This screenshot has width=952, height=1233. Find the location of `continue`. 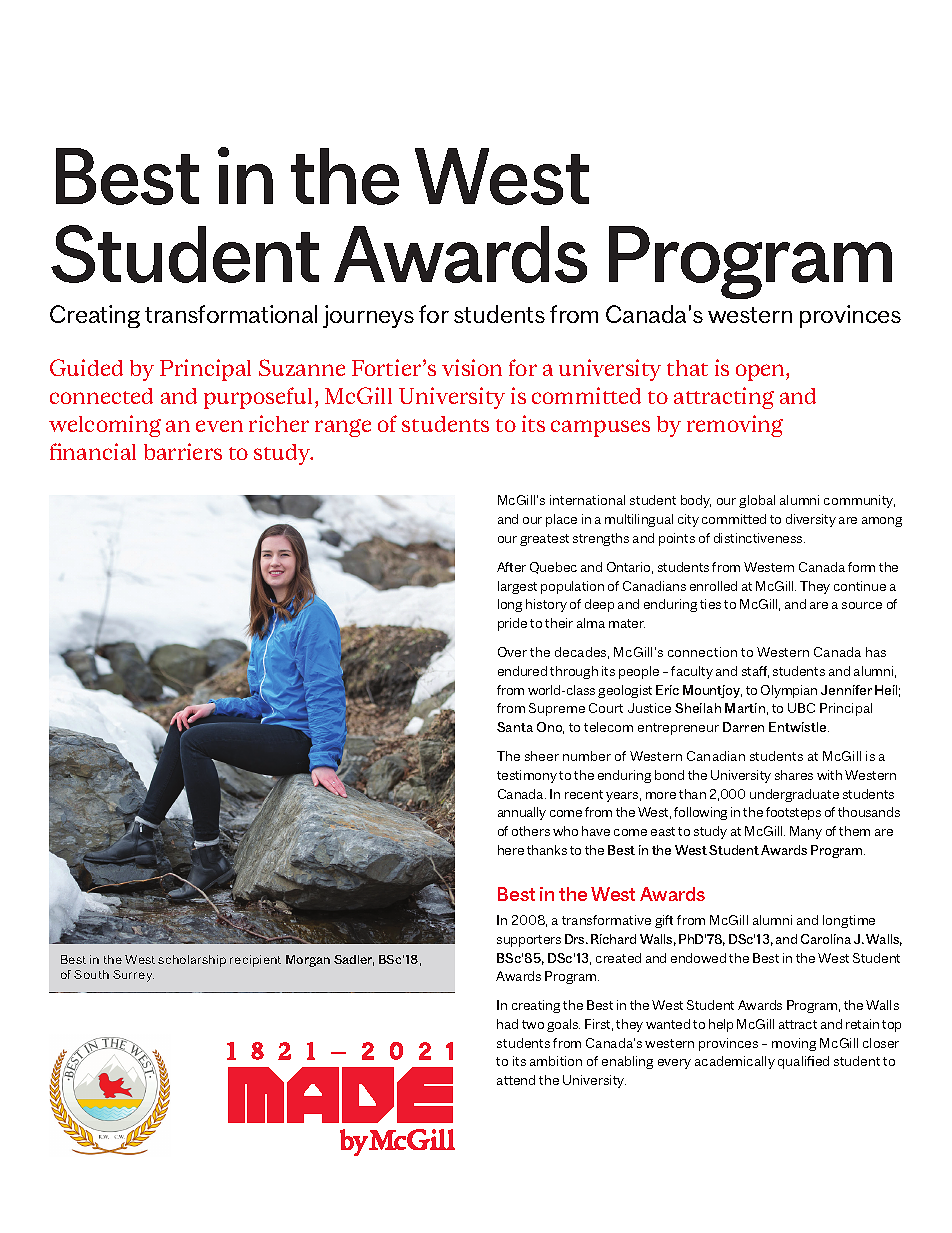

continue is located at coordinates (860, 586).
